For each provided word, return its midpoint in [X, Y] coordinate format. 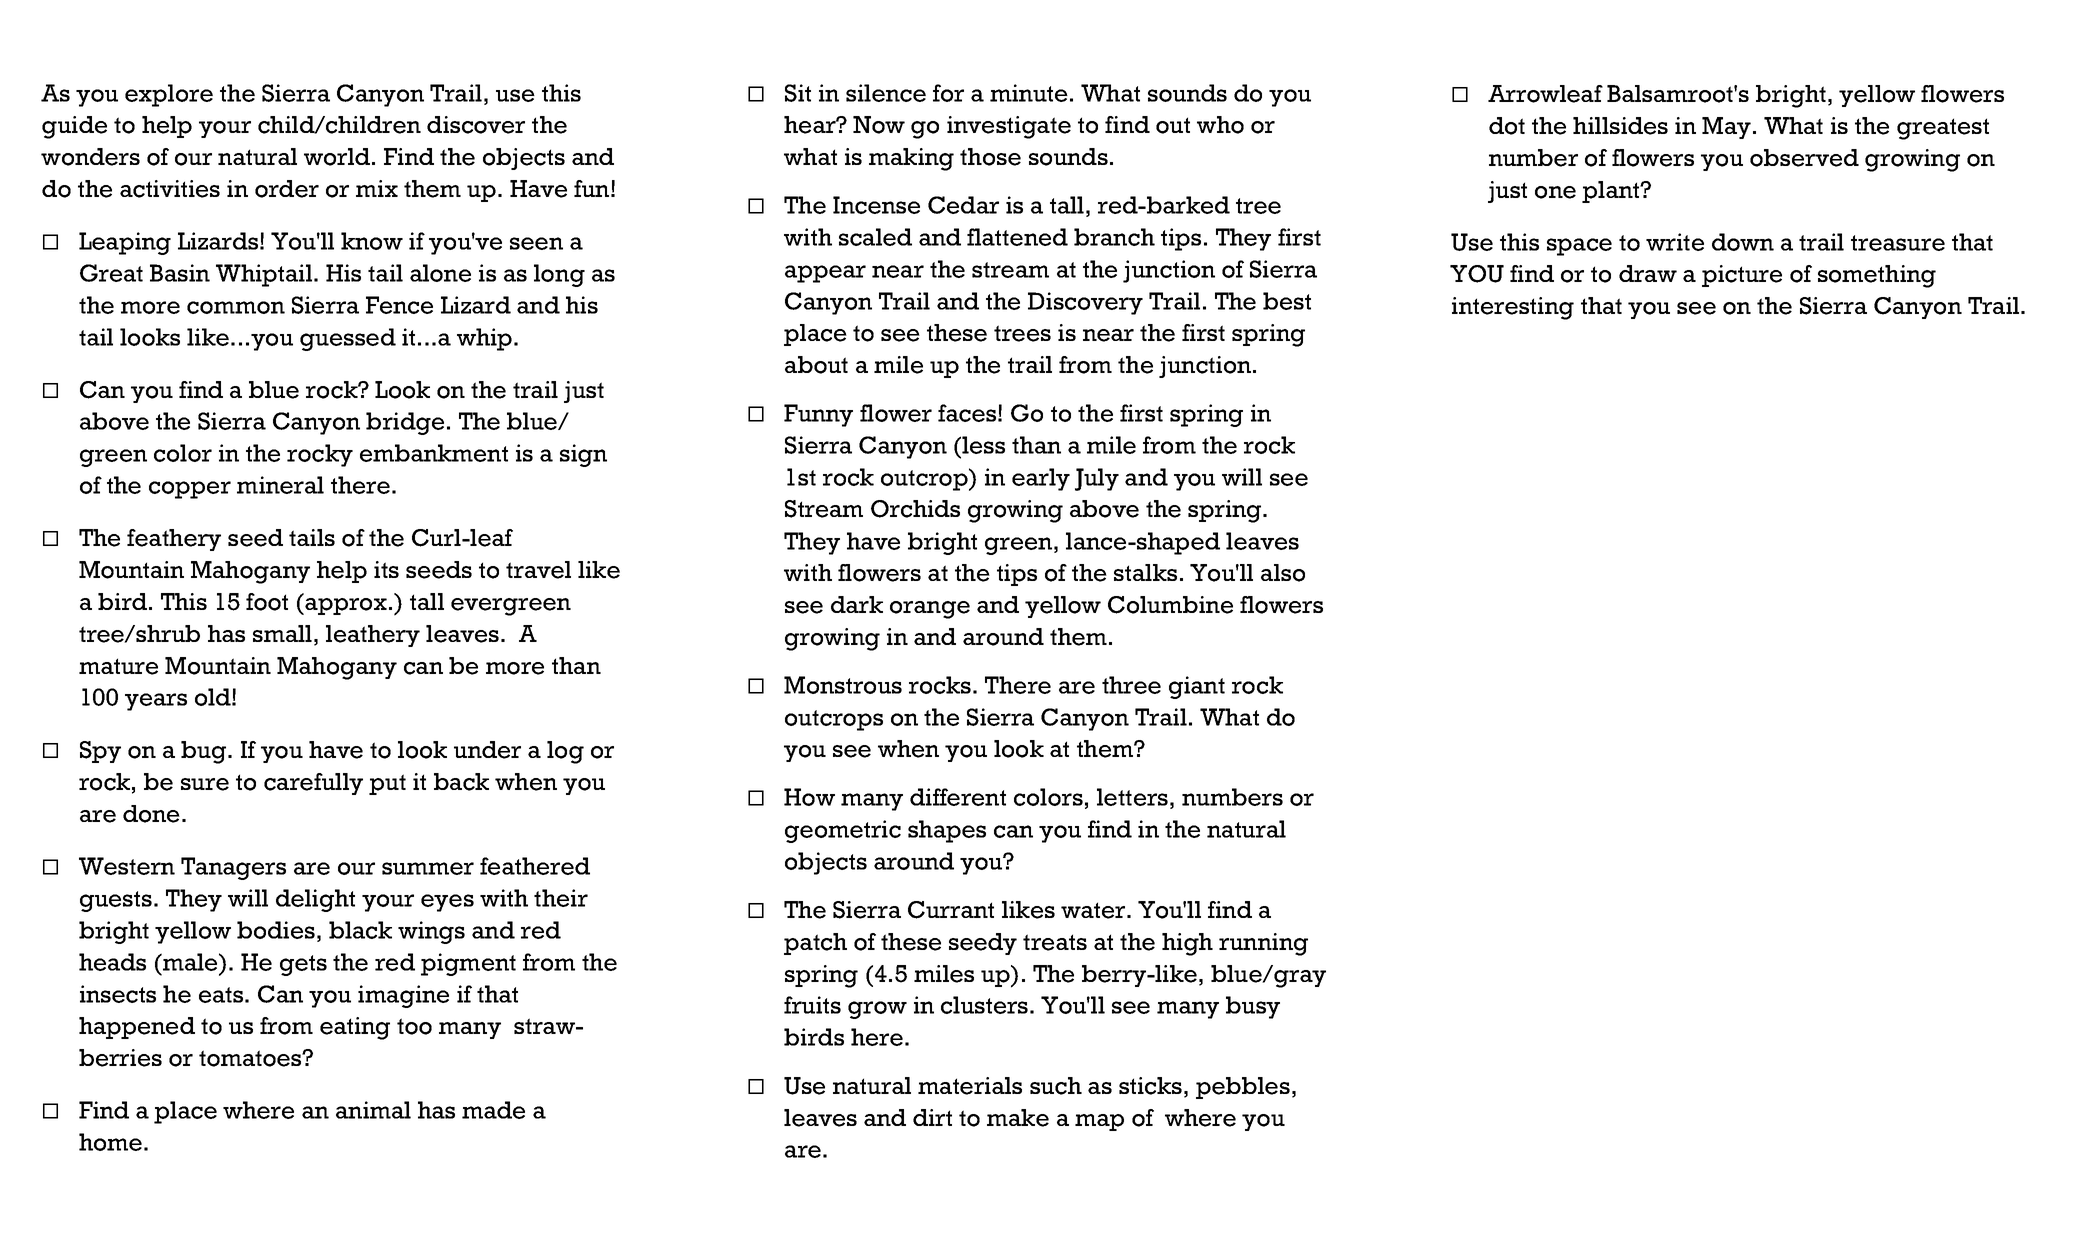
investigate [1009, 127]
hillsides [1620, 126]
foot [267, 602]
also [1283, 573]
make [1018, 1118]
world [338, 157]
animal [373, 1110]
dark [857, 604]
